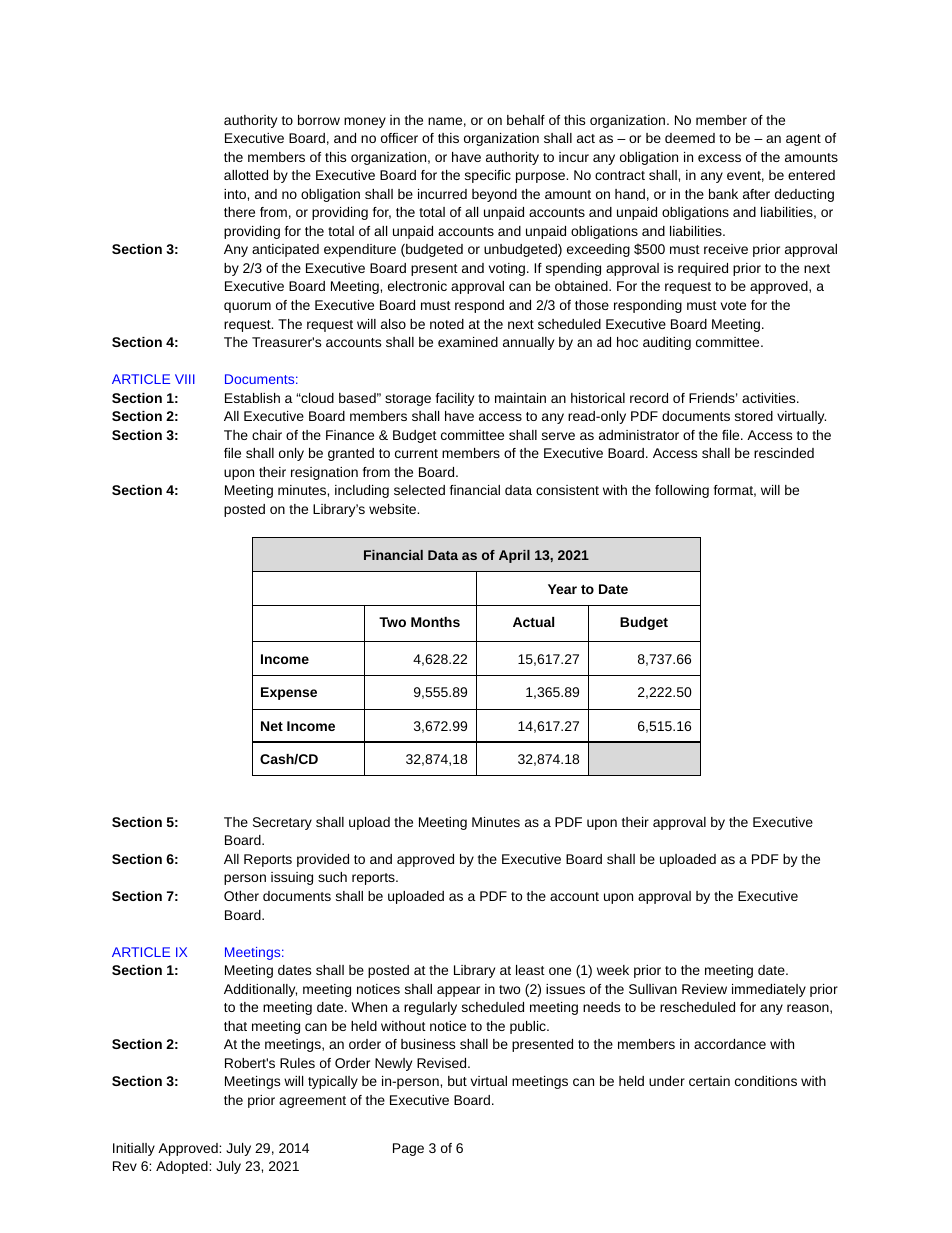 The width and height of the screenshot is (952, 1233). Describe the element at coordinates (183, 1167) in the screenshot. I see `Adopted` at that location.
